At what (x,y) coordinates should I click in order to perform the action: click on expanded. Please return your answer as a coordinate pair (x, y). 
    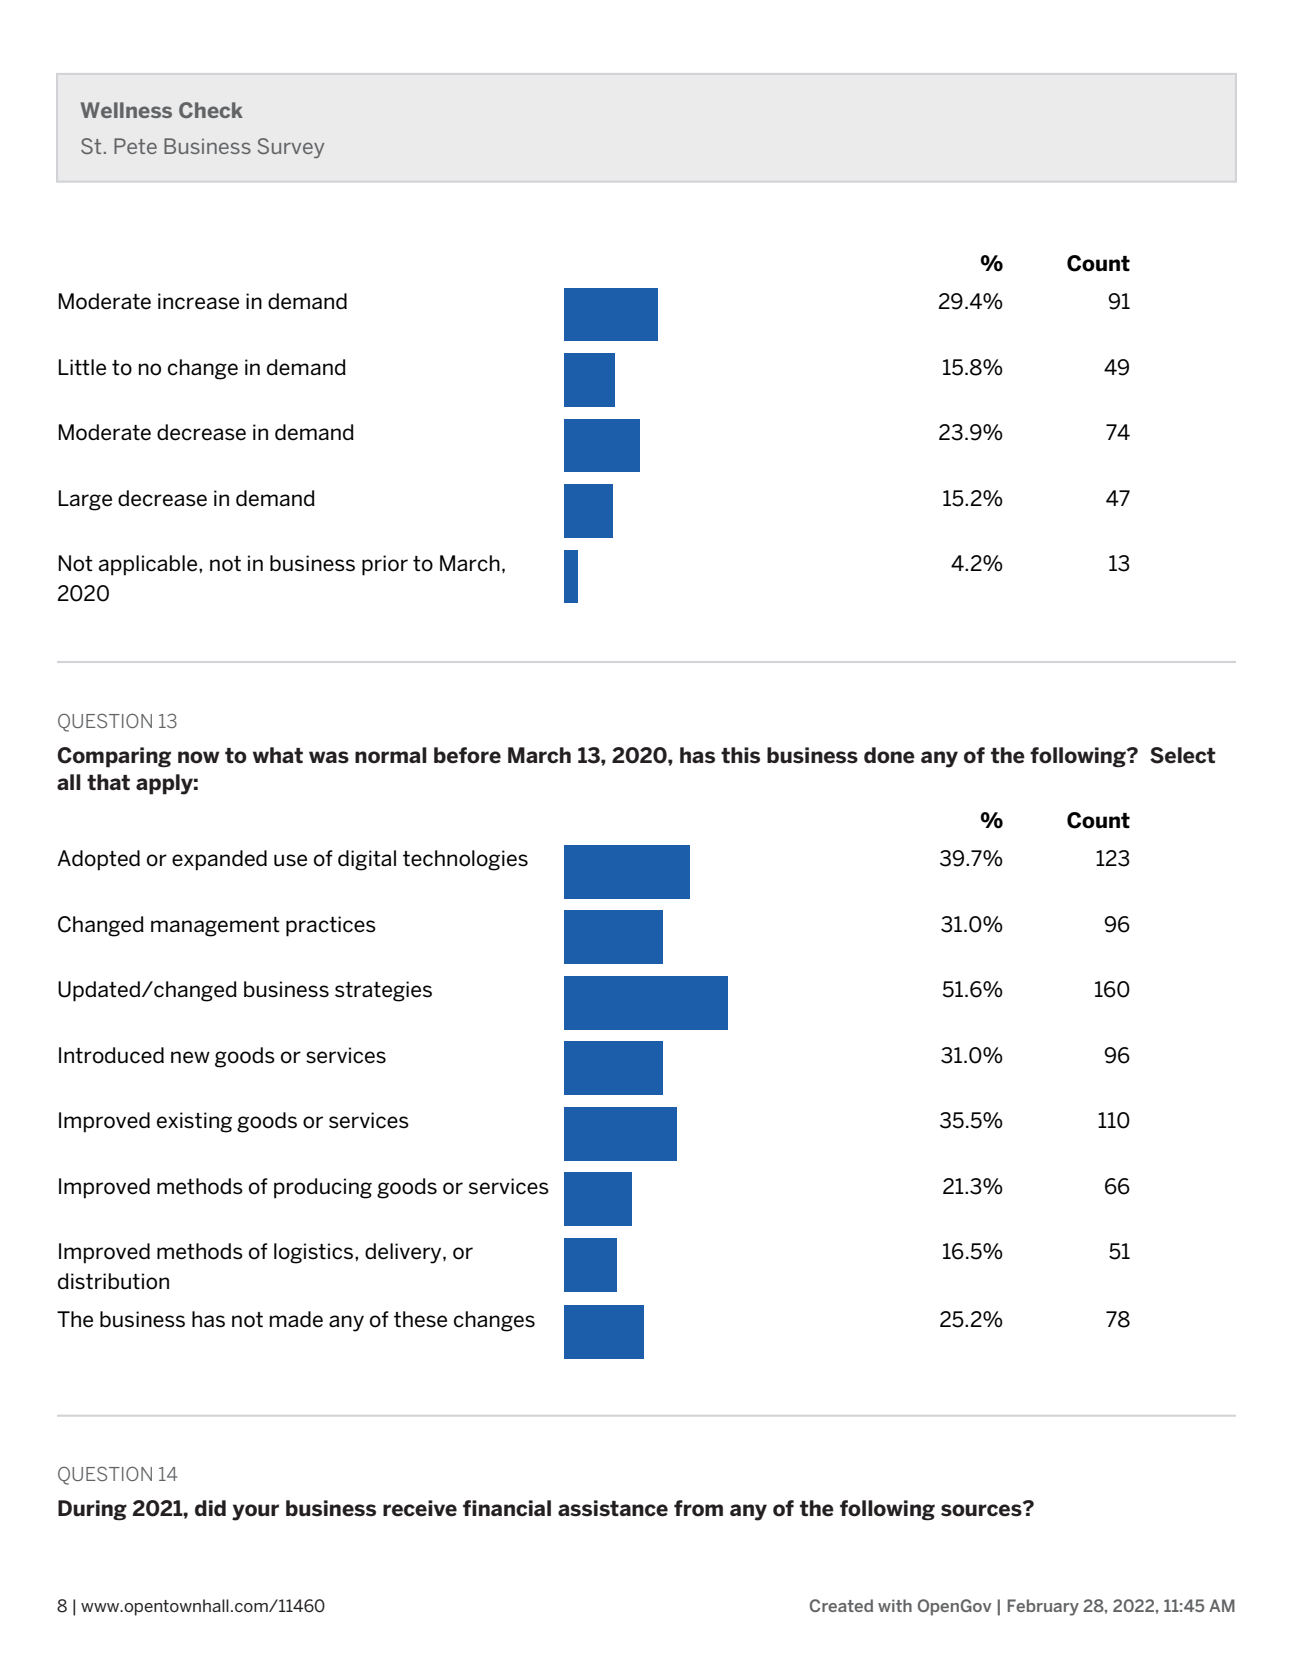
    Looking at the image, I should click on (219, 860).
